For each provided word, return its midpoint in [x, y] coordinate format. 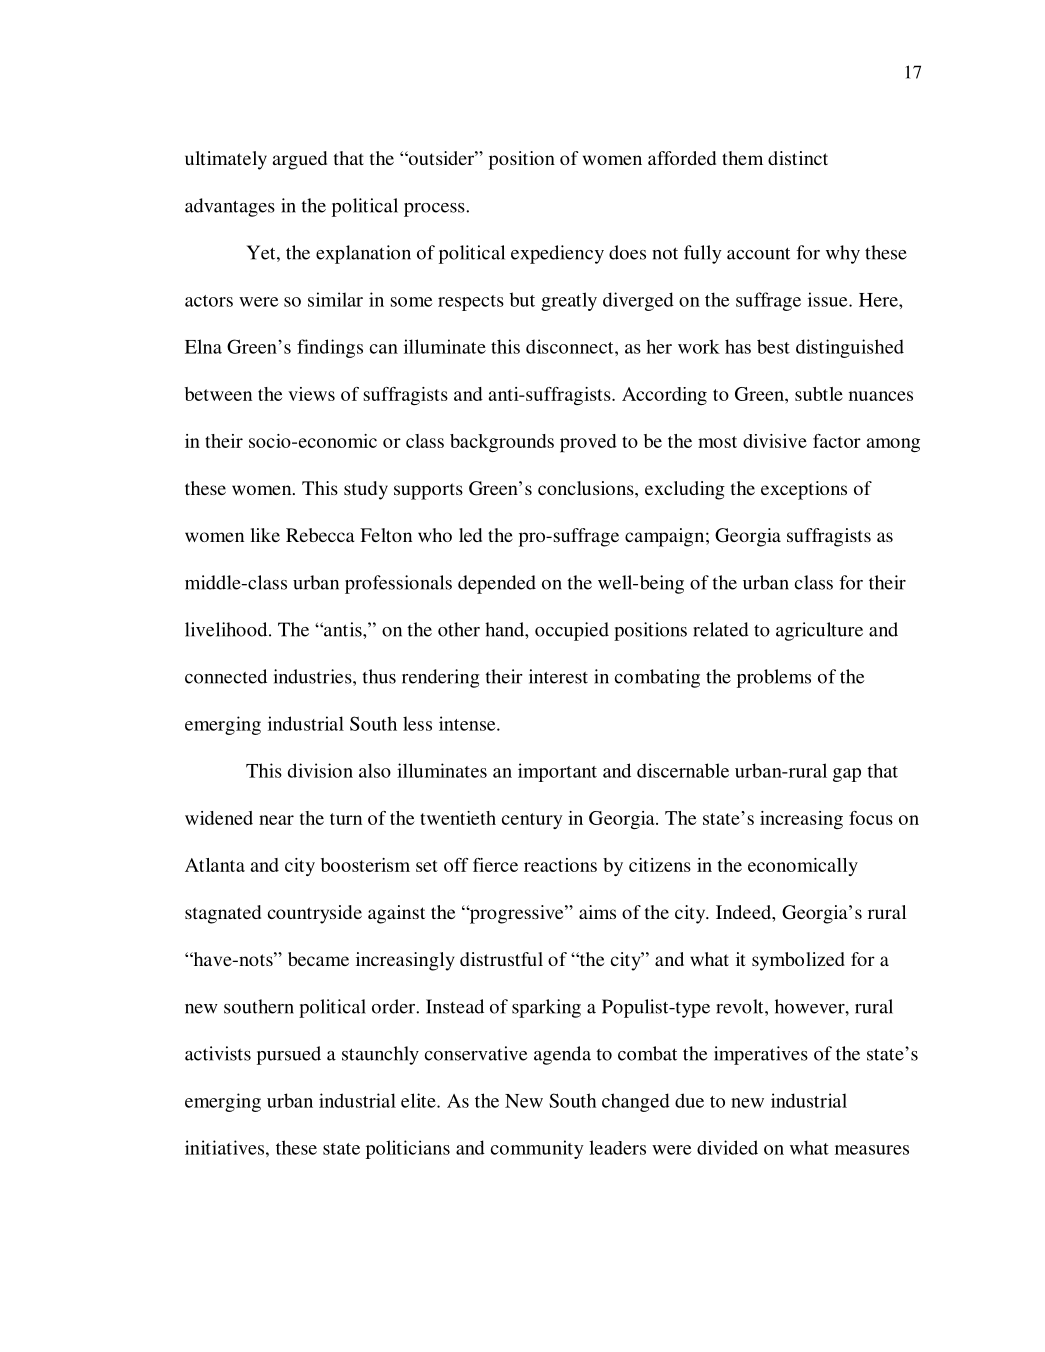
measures [872, 1150]
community [537, 1149]
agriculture [819, 631]
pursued [289, 1055]
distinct [798, 158]
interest [558, 676]
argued [300, 160]
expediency [557, 254]
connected [226, 676]
